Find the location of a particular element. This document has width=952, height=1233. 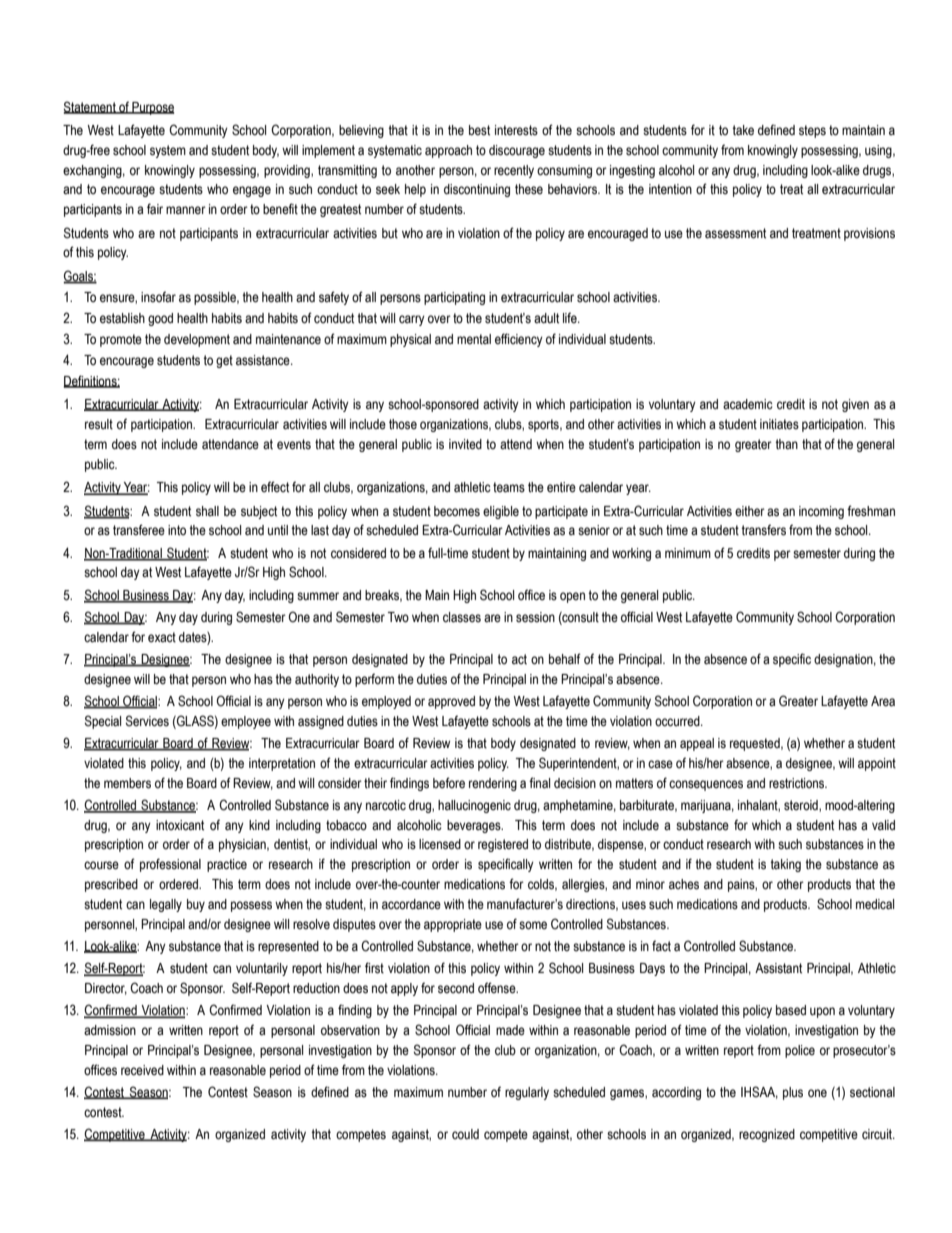

exact is located at coordinates (162, 637).
